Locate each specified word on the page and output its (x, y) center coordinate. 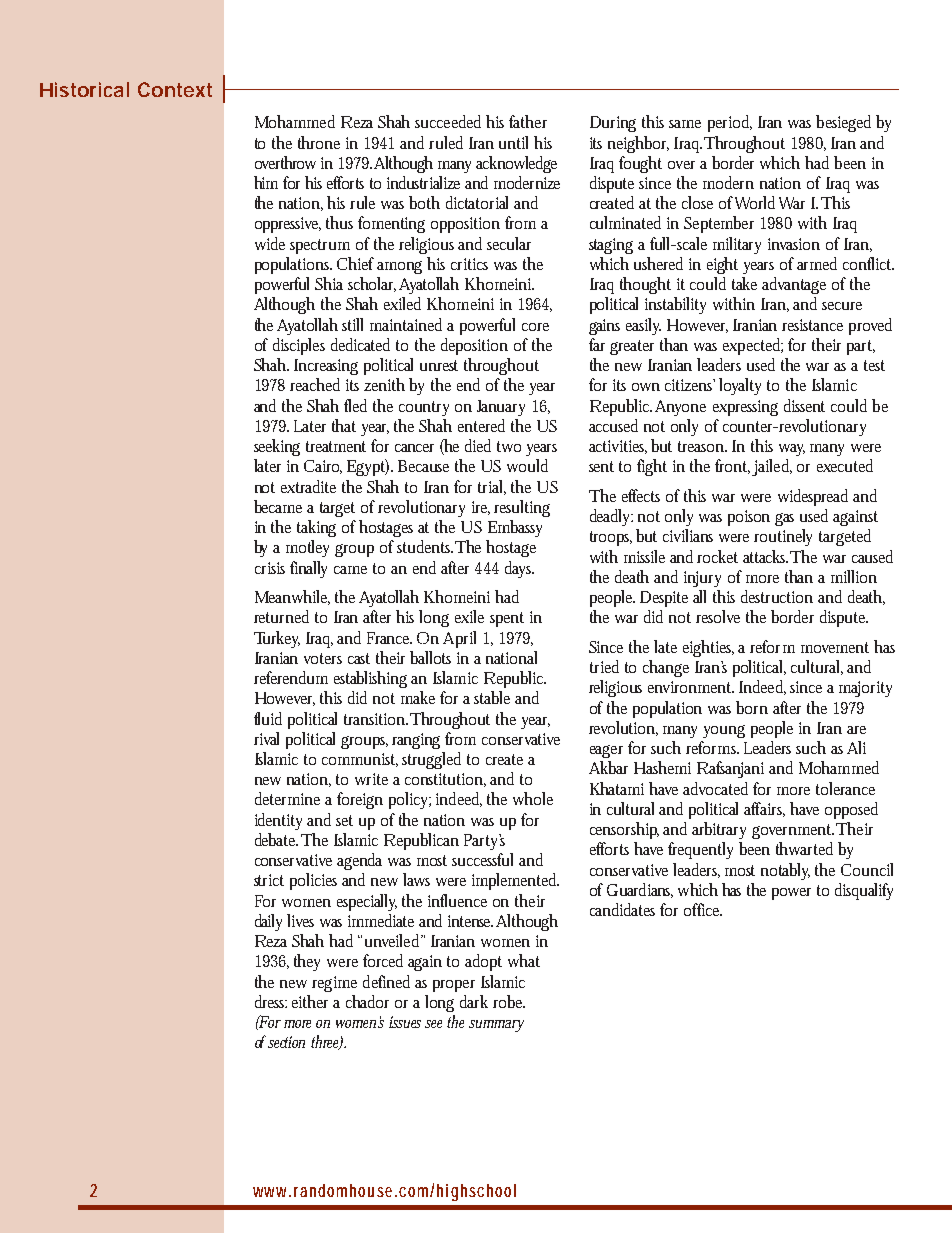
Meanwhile (292, 597)
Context (175, 89)
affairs (764, 809)
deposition (474, 346)
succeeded (451, 121)
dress (271, 1001)
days (519, 569)
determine (287, 798)
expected (753, 346)
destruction (777, 596)
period (730, 123)
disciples (299, 346)
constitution (445, 780)
